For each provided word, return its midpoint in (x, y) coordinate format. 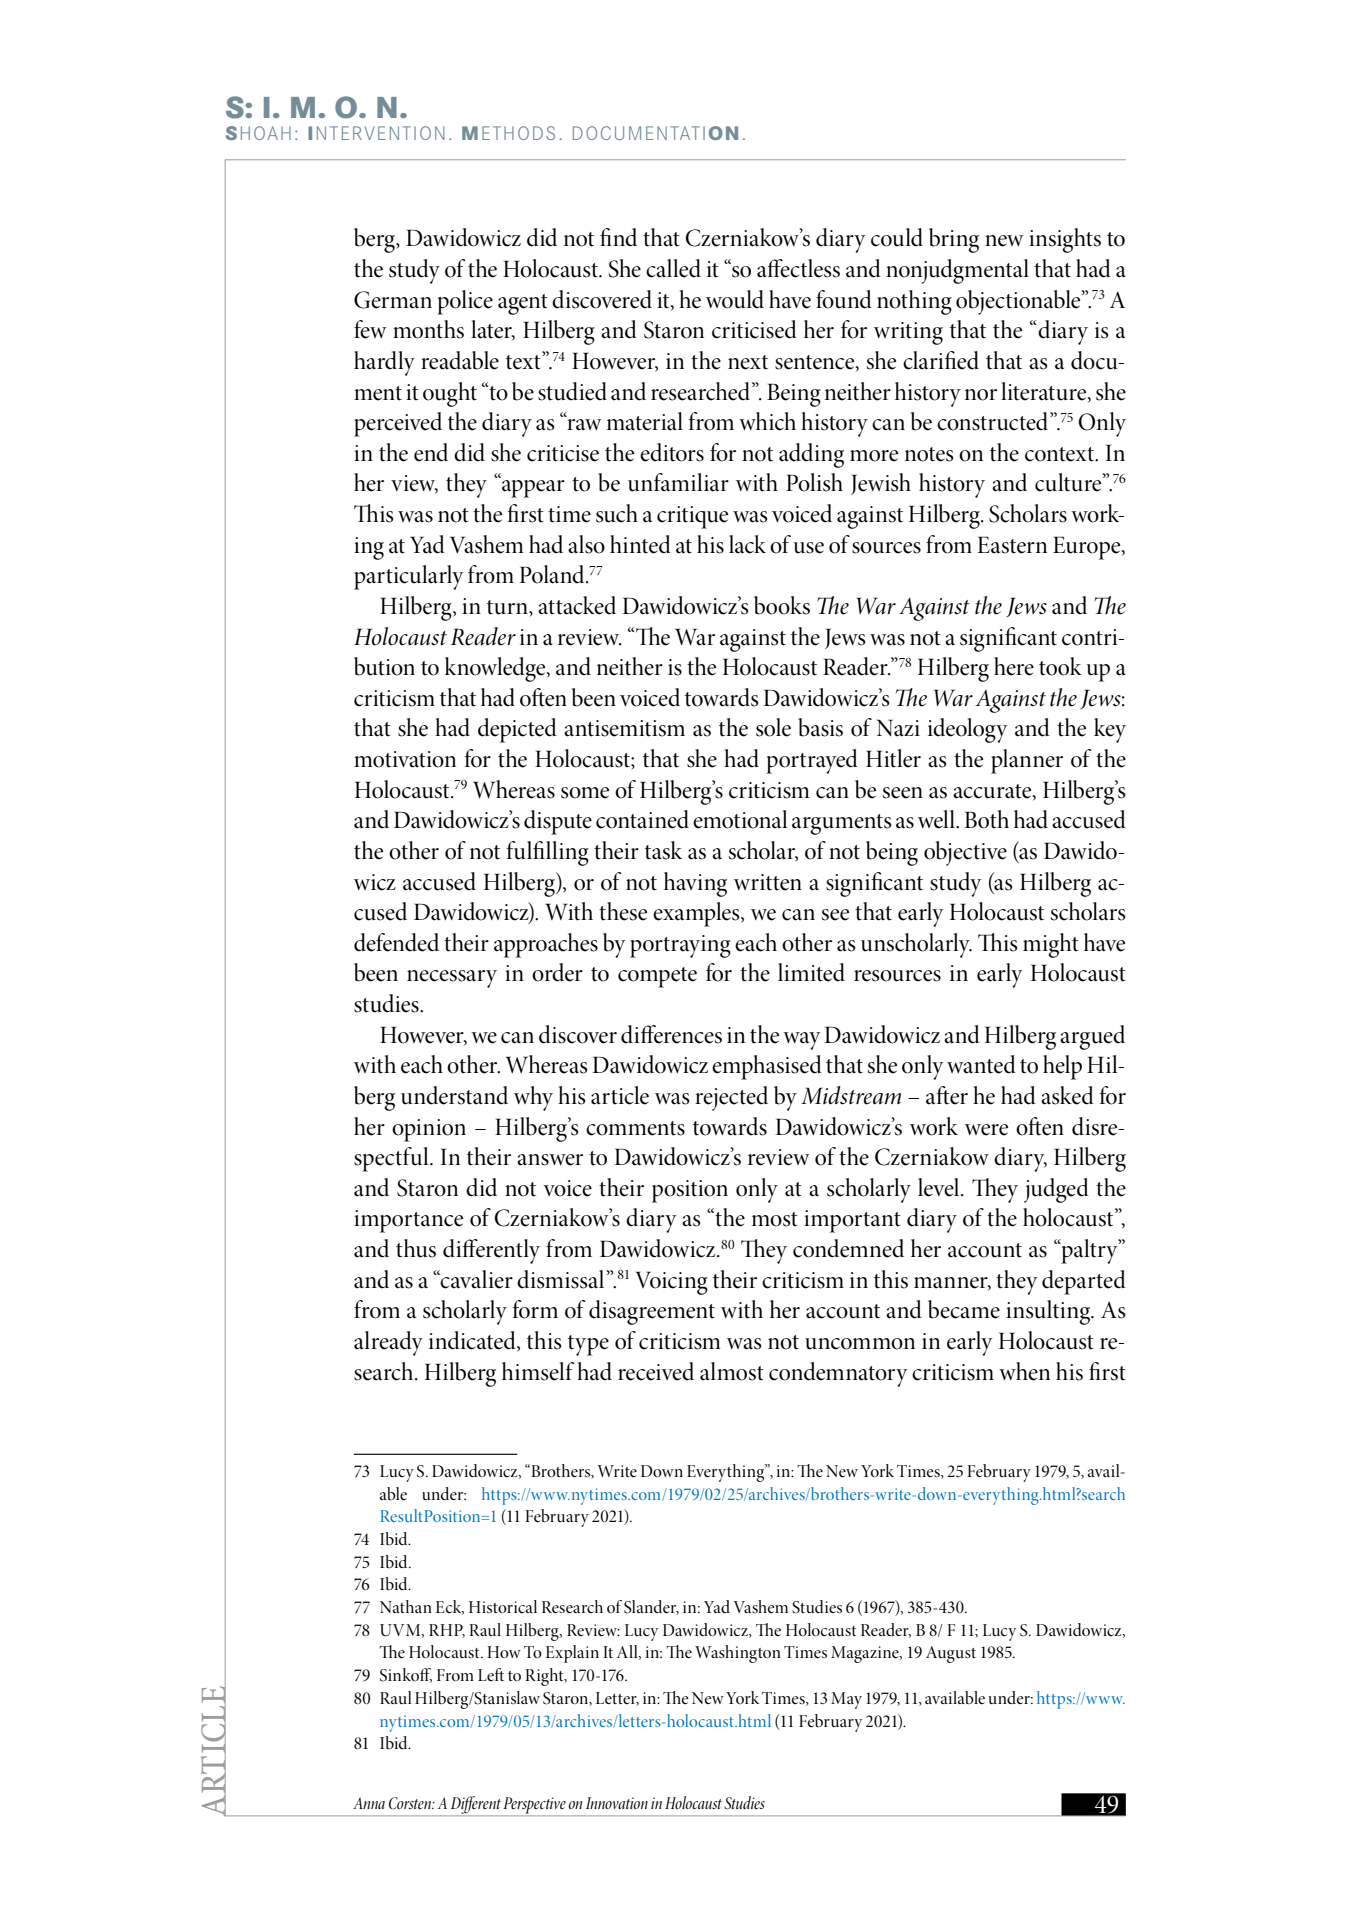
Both (986, 819)
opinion (429, 1130)
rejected (731, 1098)
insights (1065, 240)
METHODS (508, 133)
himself (538, 1371)
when (1024, 1371)
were (986, 1130)
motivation (405, 759)
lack (747, 544)
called (673, 268)
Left (491, 1674)
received (656, 1371)
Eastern (1012, 545)
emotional (740, 819)
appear (533, 489)
